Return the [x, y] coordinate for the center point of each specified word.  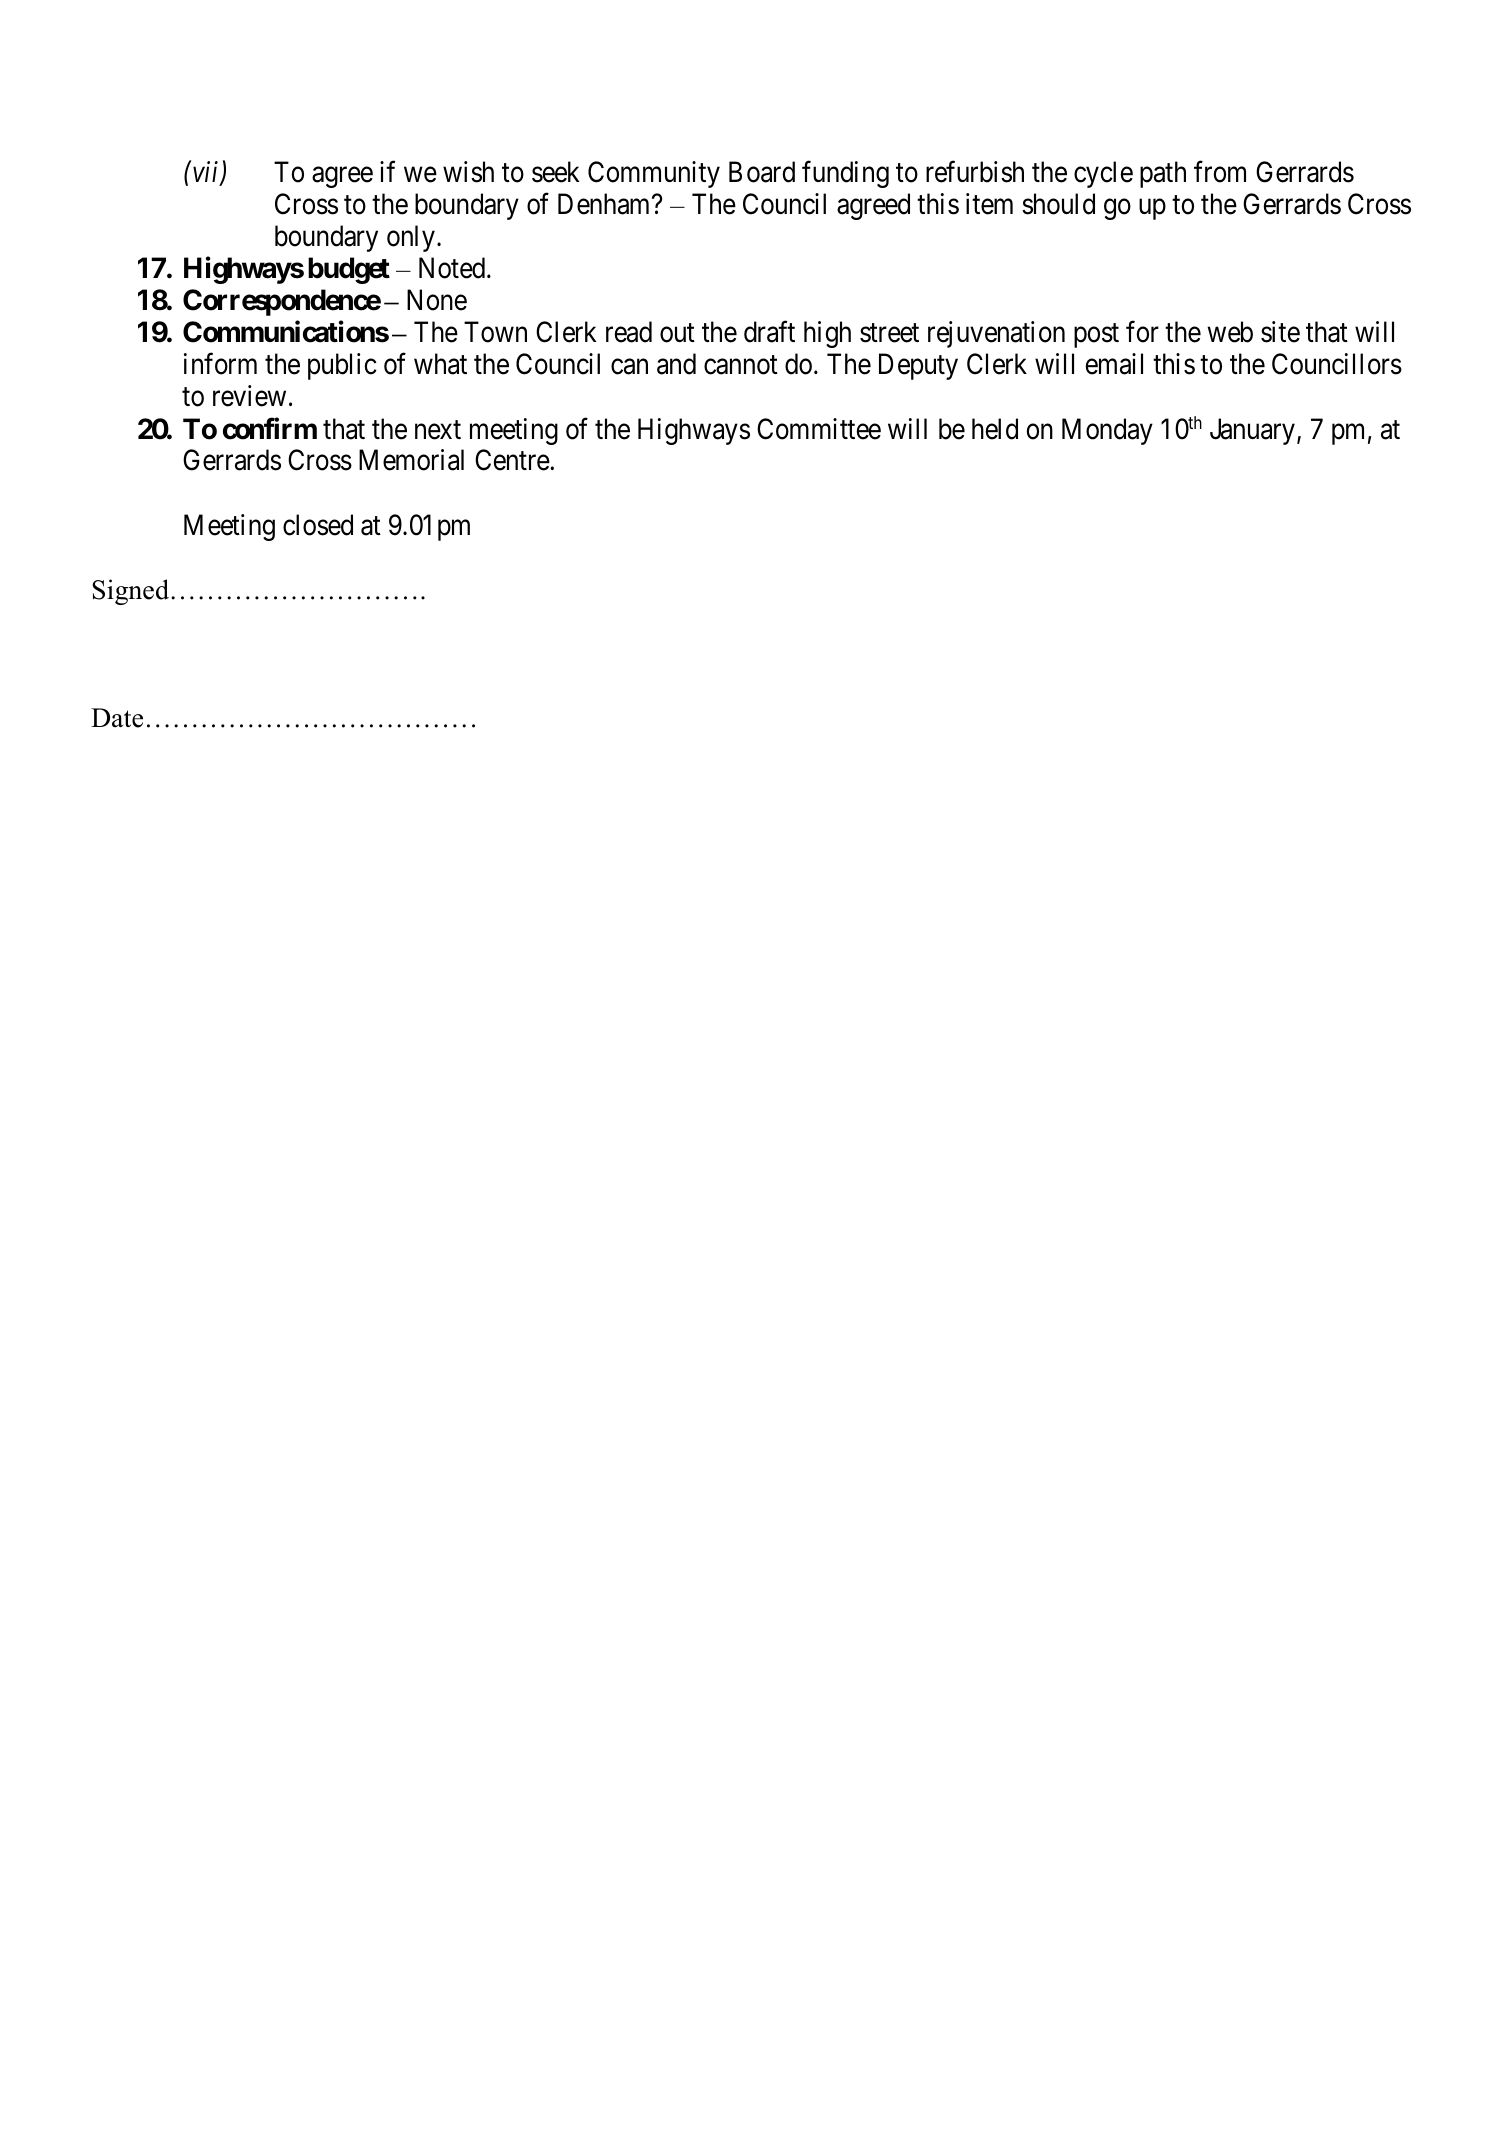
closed [318, 525]
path [1163, 174]
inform [220, 364]
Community [654, 174]
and [676, 364]
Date [117, 718]
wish [468, 172]
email [1114, 364]
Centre [512, 460]
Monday [1107, 431]
